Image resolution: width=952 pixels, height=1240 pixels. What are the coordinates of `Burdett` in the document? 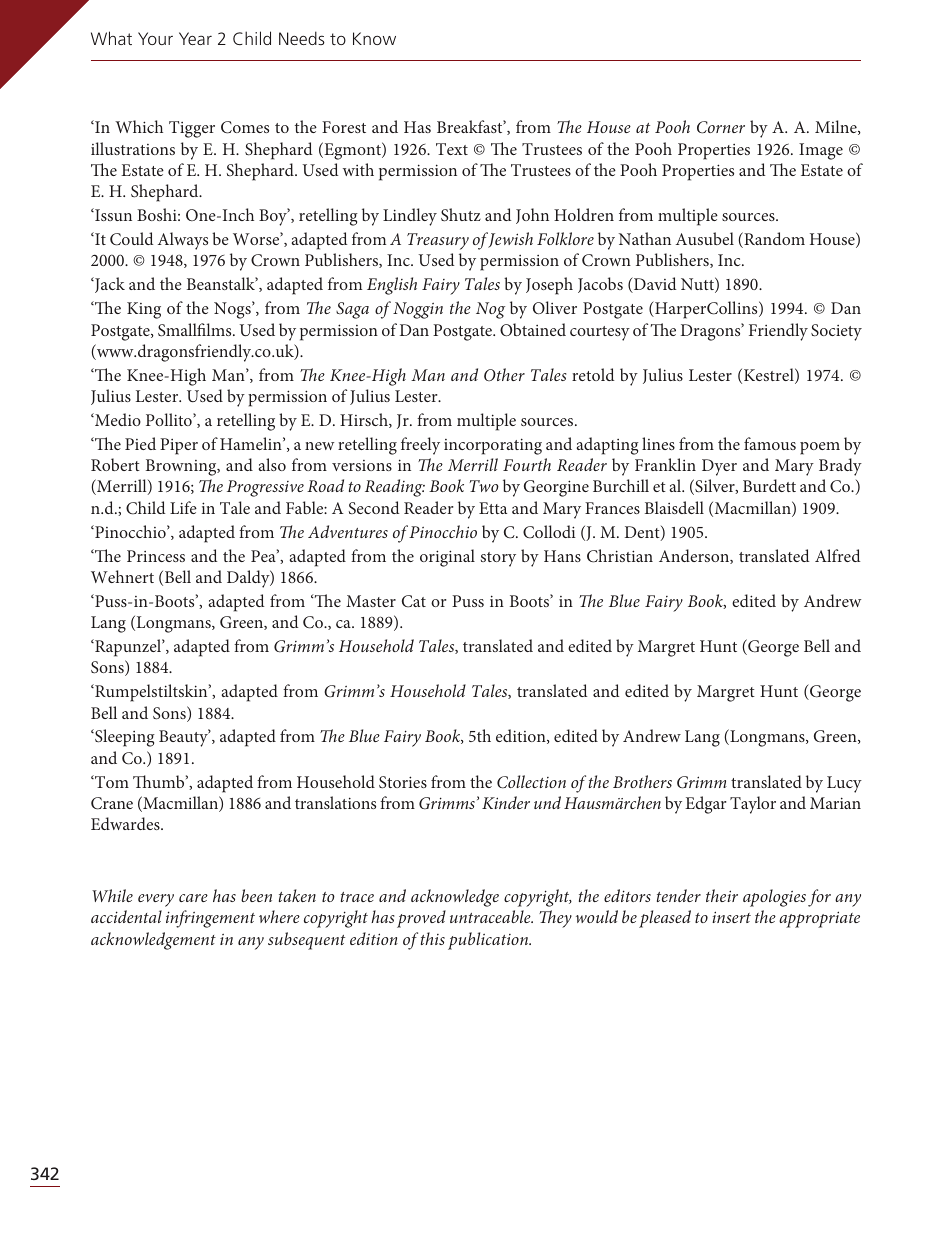 It's located at (769, 485).
